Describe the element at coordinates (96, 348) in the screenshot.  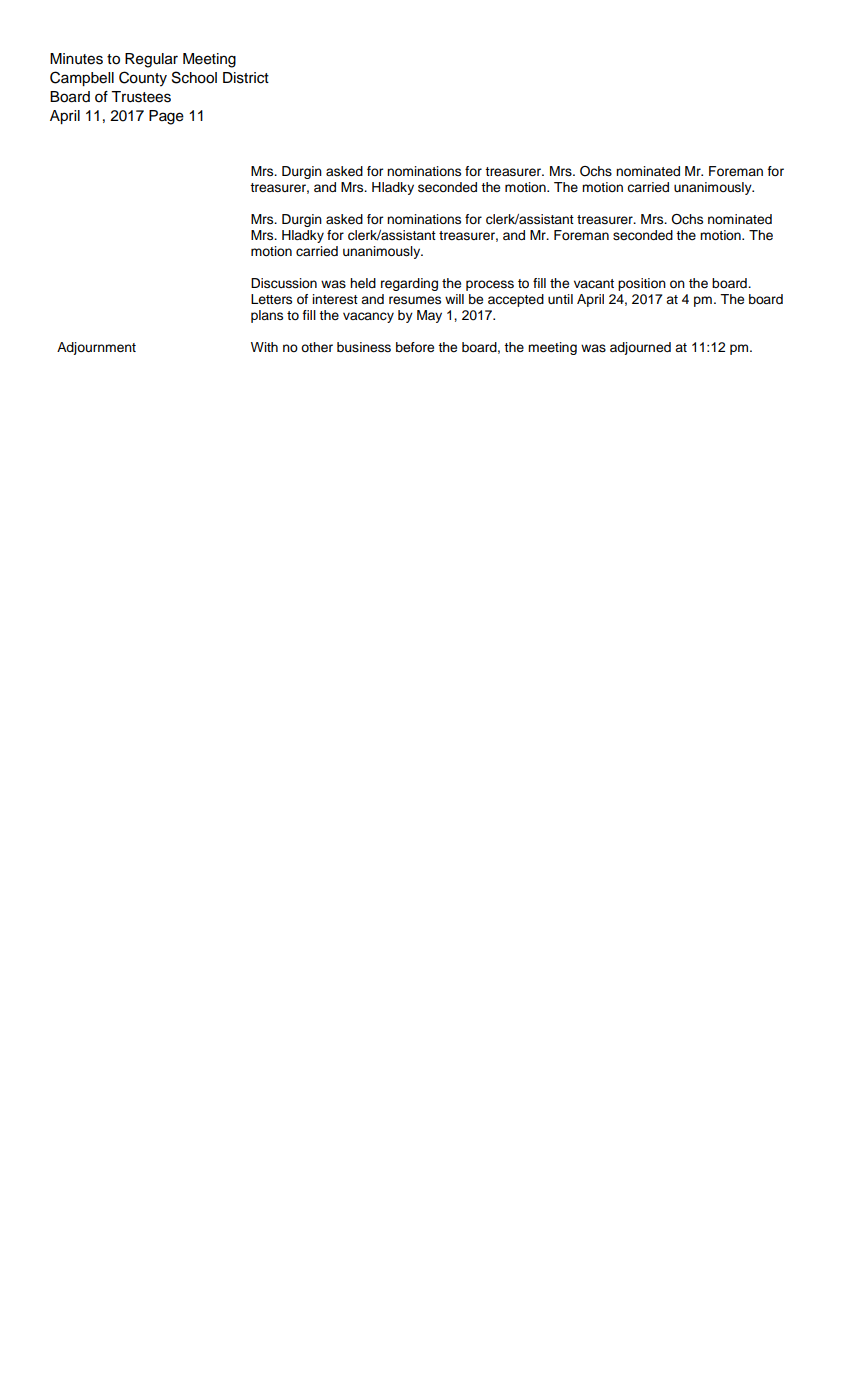
I see `Adjournment` at that location.
